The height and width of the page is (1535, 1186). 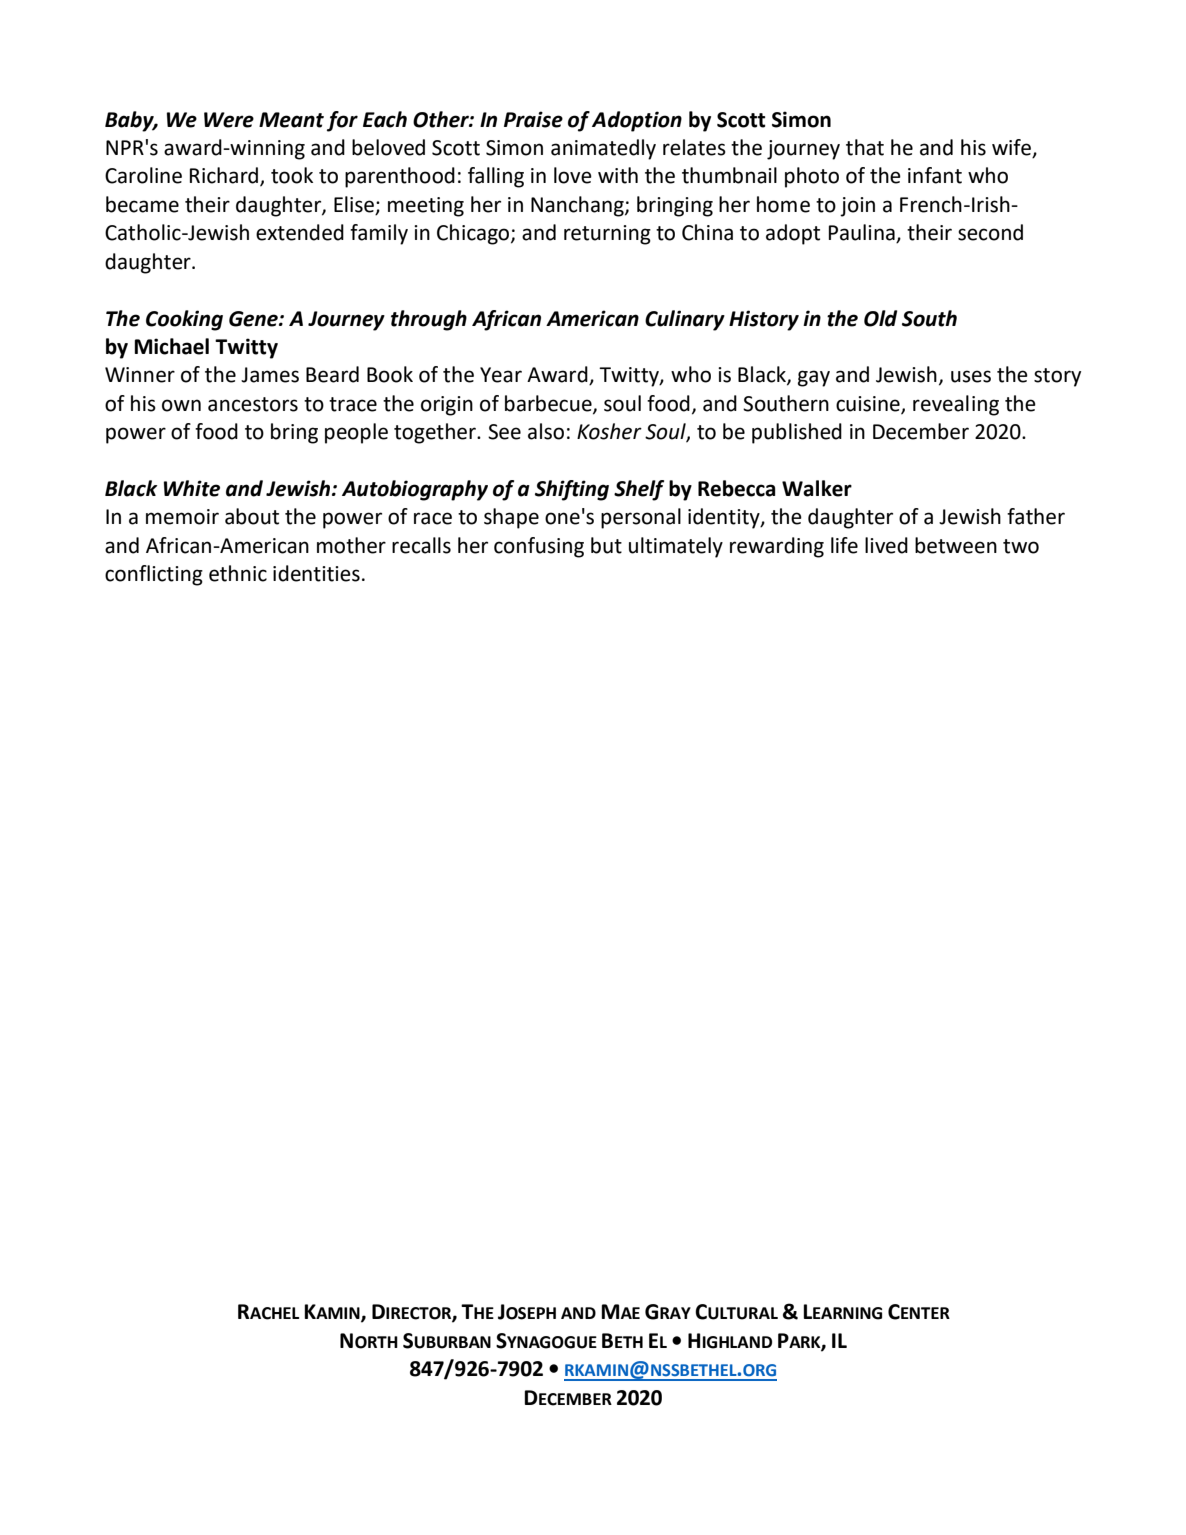 What do you see at coordinates (865, 147) in the page?
I see `that` at bounding box center [865, 147].
